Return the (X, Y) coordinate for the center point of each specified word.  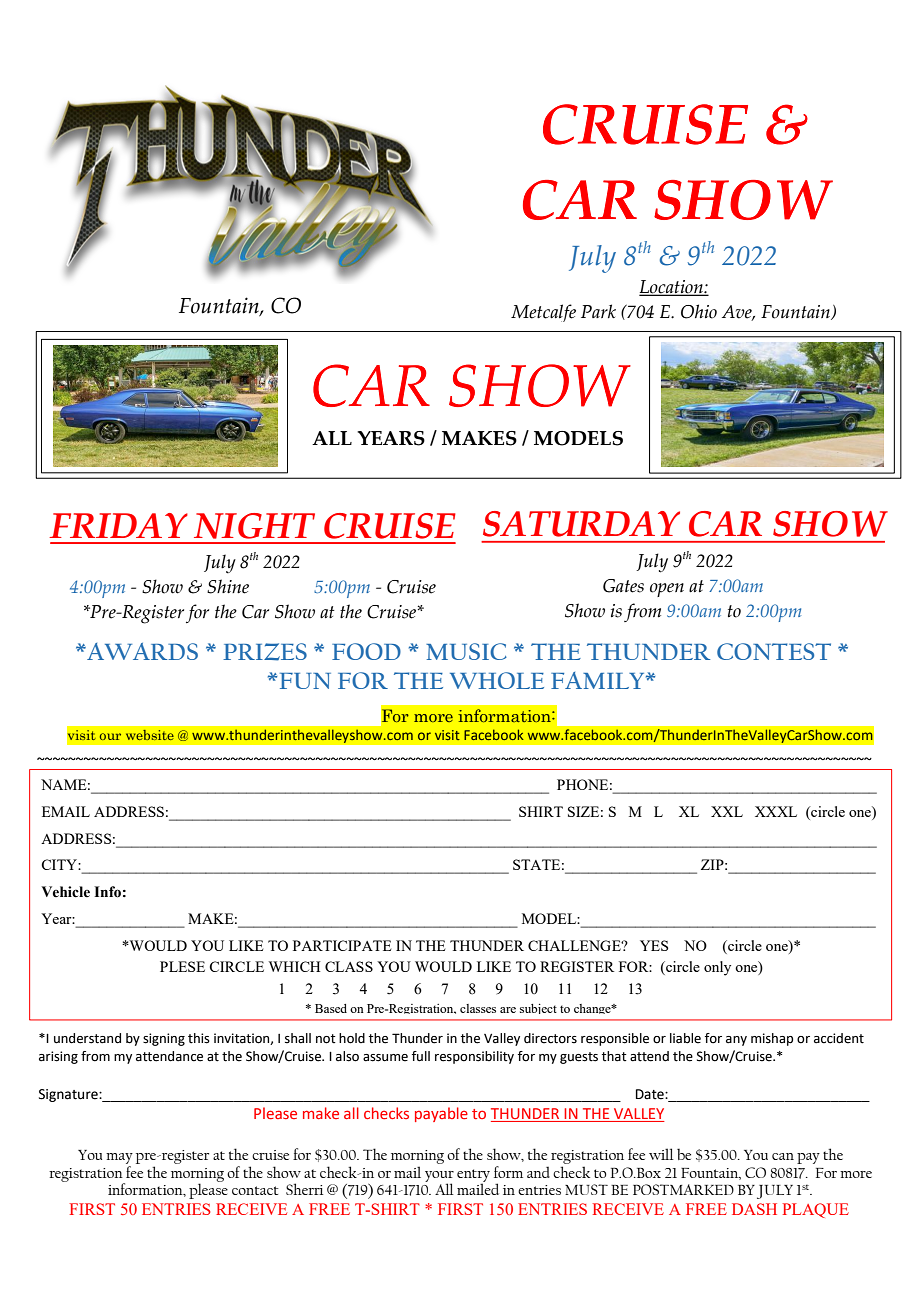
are (508, 1010)
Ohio (699, 311)
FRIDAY (118, 525)
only (717, 968)
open (667, 590)
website (150, 735)
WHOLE (497, 680)
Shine (228, 586)
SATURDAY (581, 524)
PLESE (182, 966)
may (119, 1158)
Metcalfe (543, 313)
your (439, 1177)
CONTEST (774, 651)
